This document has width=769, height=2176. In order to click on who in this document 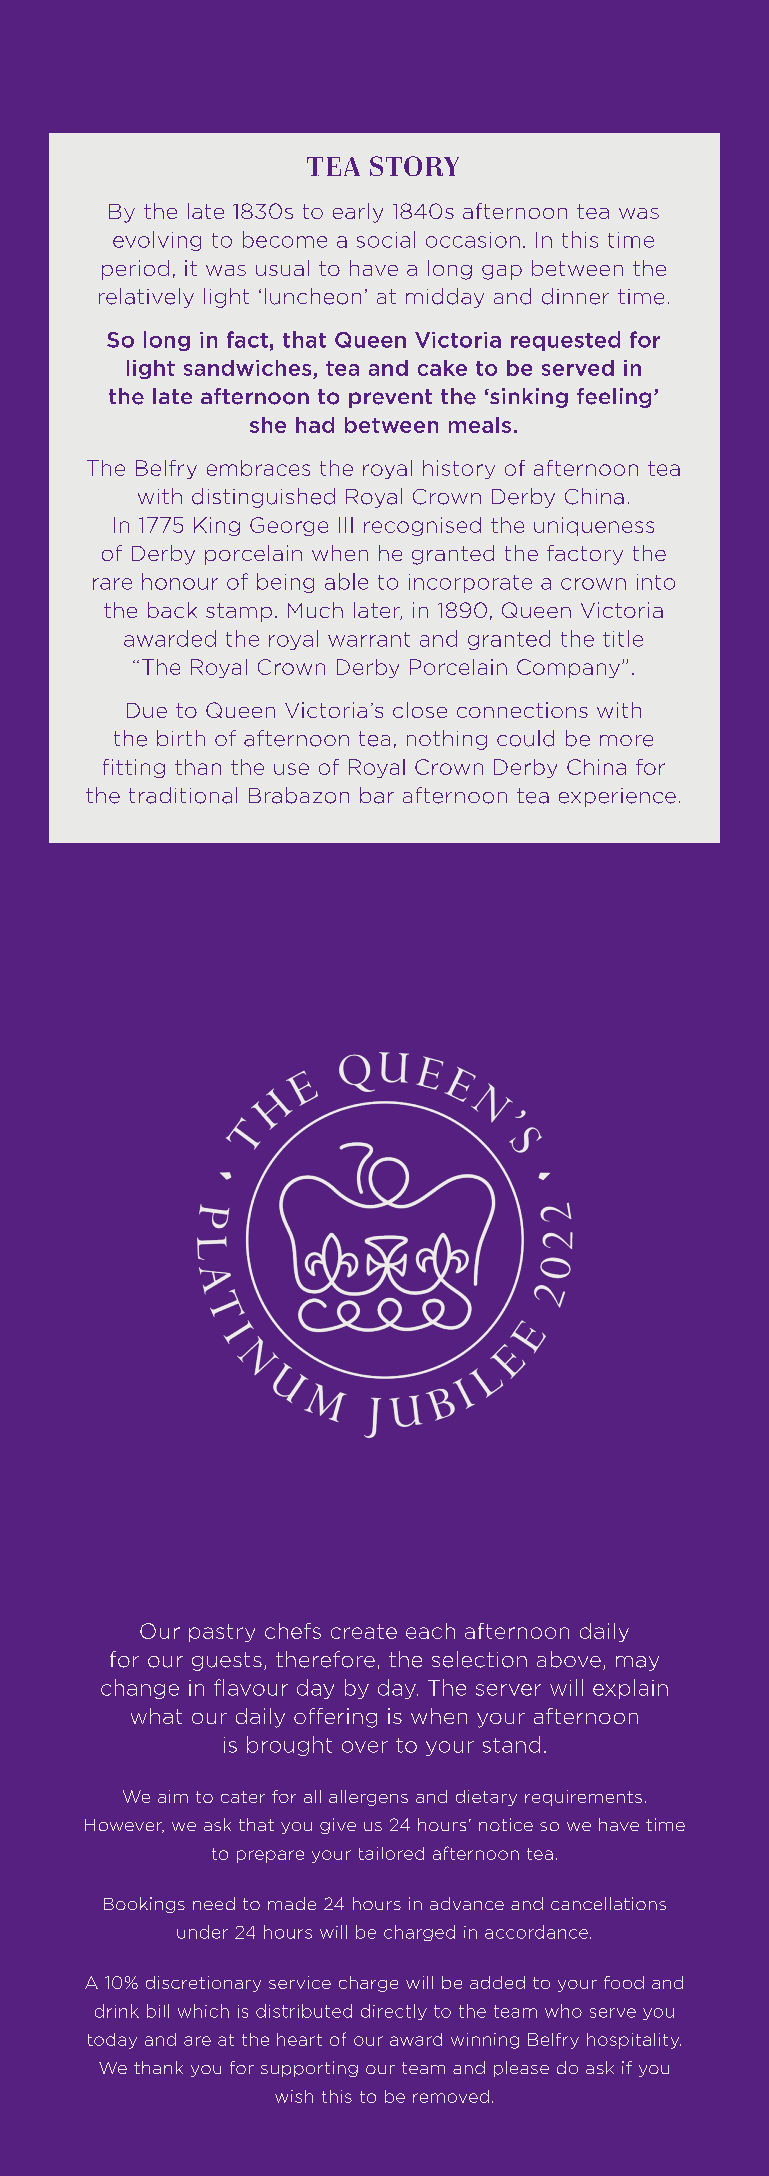, I will do `click(563, 2011)`.
